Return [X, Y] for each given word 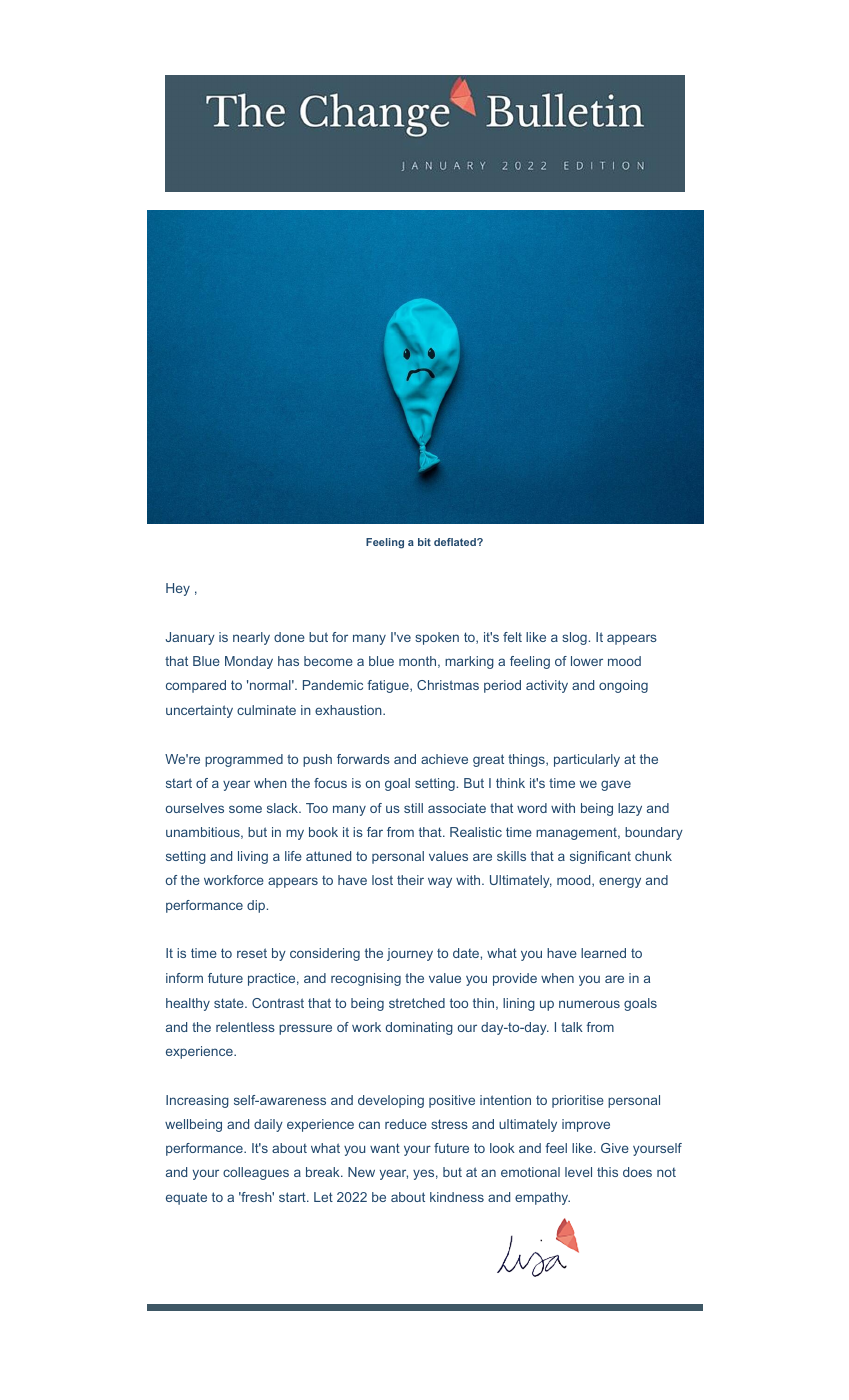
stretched [417, 1003]
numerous [589, 1004]
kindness [457, 1197]
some [245, 809]
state [230, 1003]
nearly [251, 638]
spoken [437, 638]
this [607, 1172]
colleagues [256, 1173]
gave [616, 785]
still [413, 808]
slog [574, 638]
